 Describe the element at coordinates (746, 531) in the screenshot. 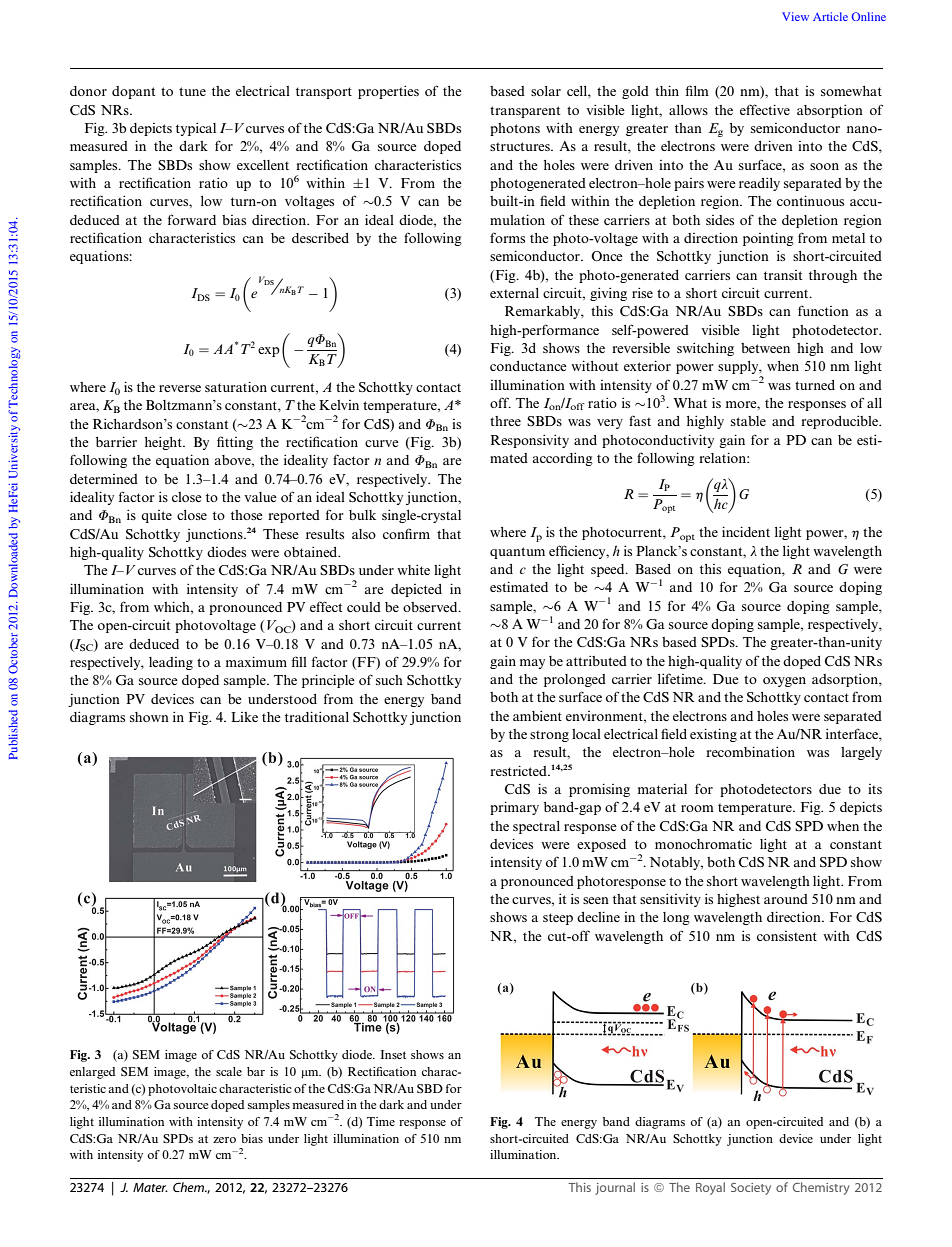

I see `incident` at that location.
